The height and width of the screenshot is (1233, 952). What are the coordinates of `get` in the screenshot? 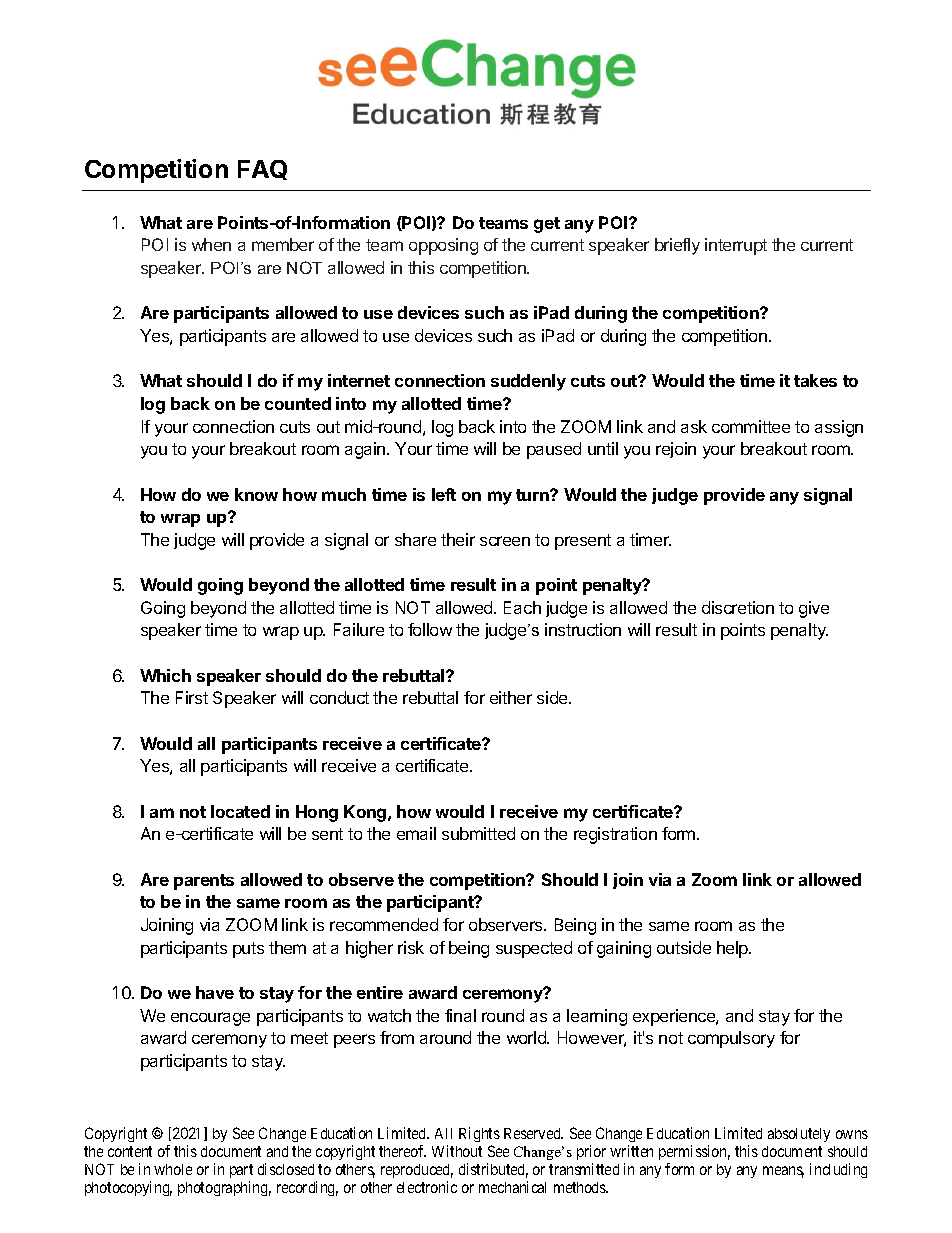 It's located at (547, 225).
